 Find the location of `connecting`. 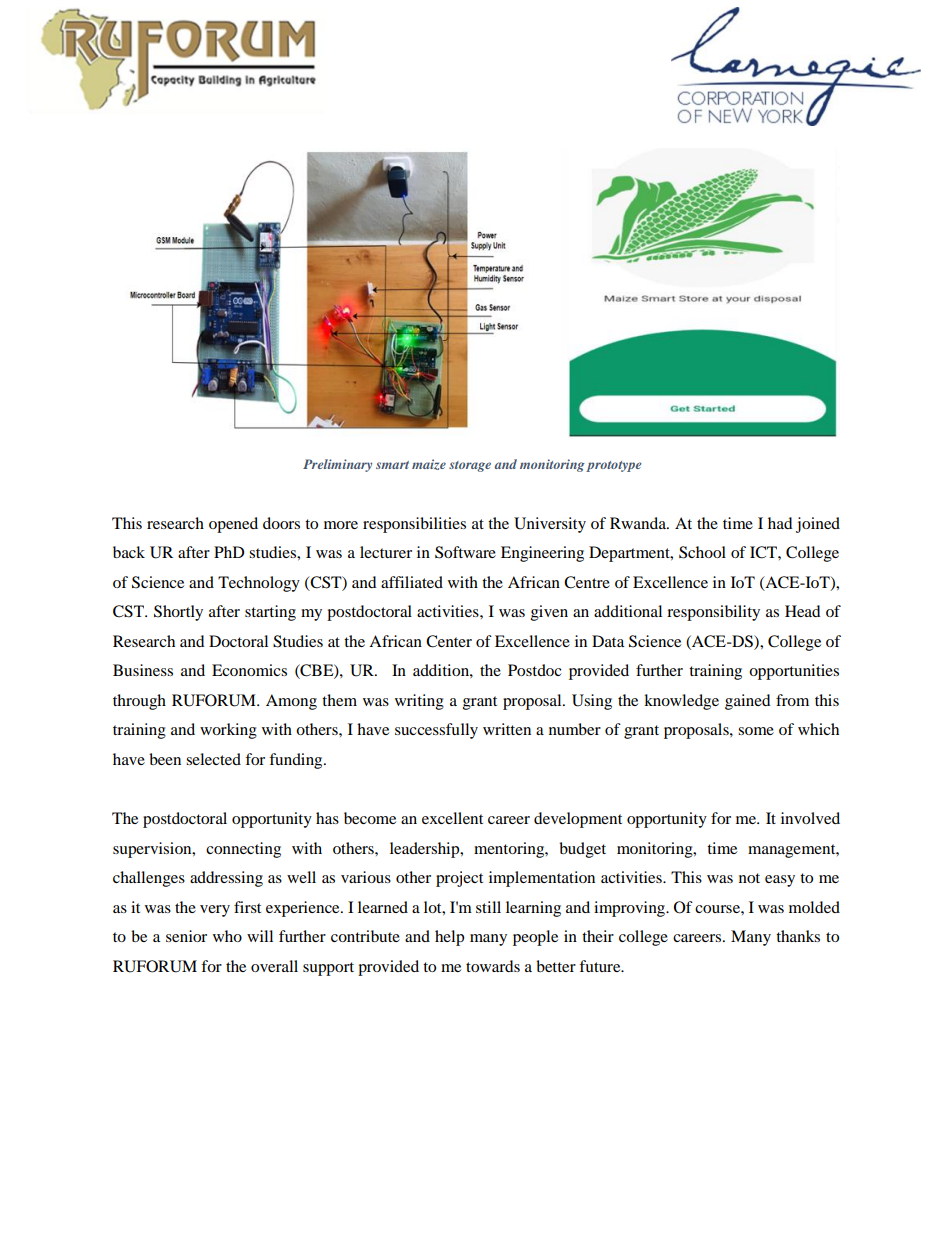

connecting is located at coordinates (243, 850).
